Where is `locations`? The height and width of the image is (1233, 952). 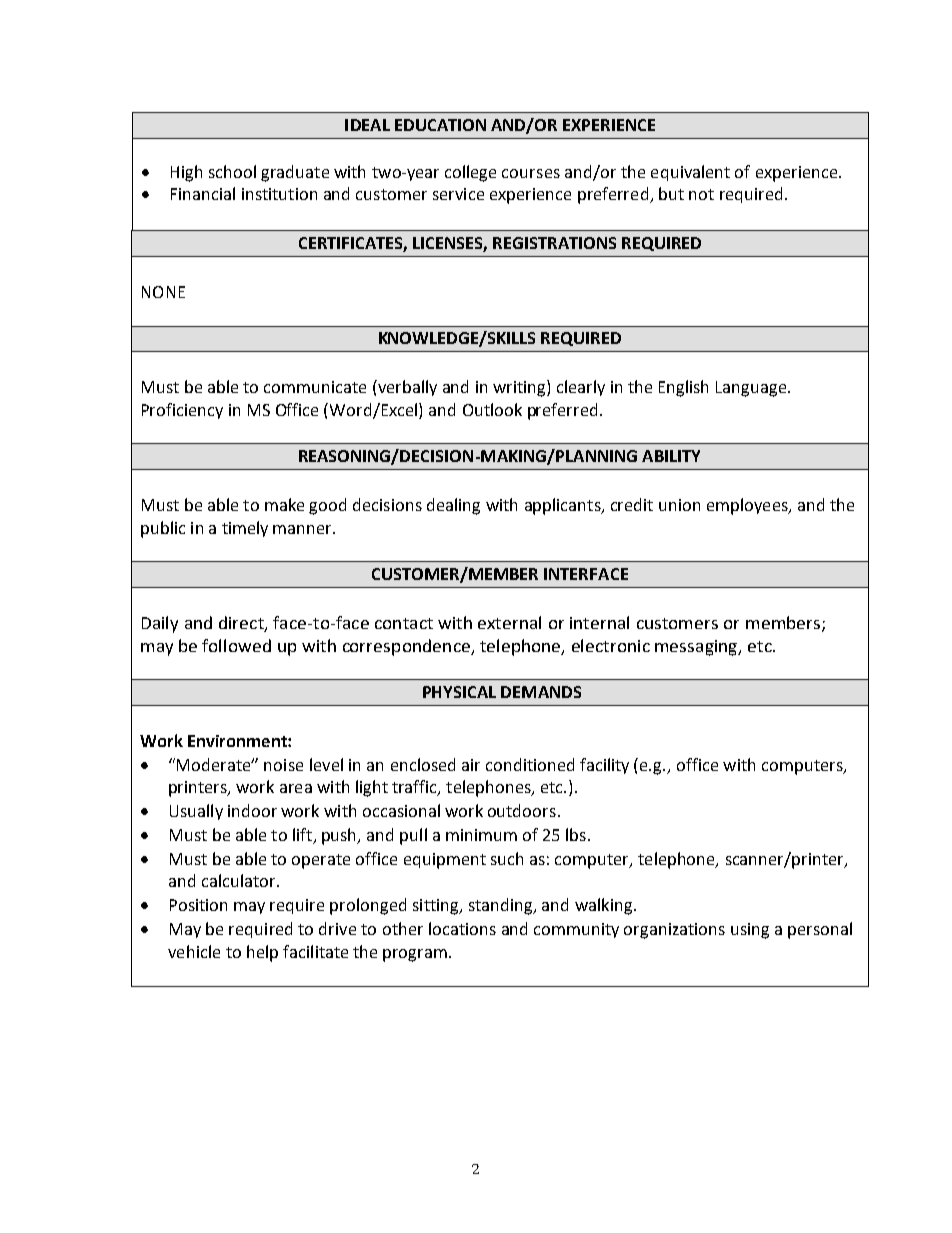 locations is located at coordinates (462, 928).
